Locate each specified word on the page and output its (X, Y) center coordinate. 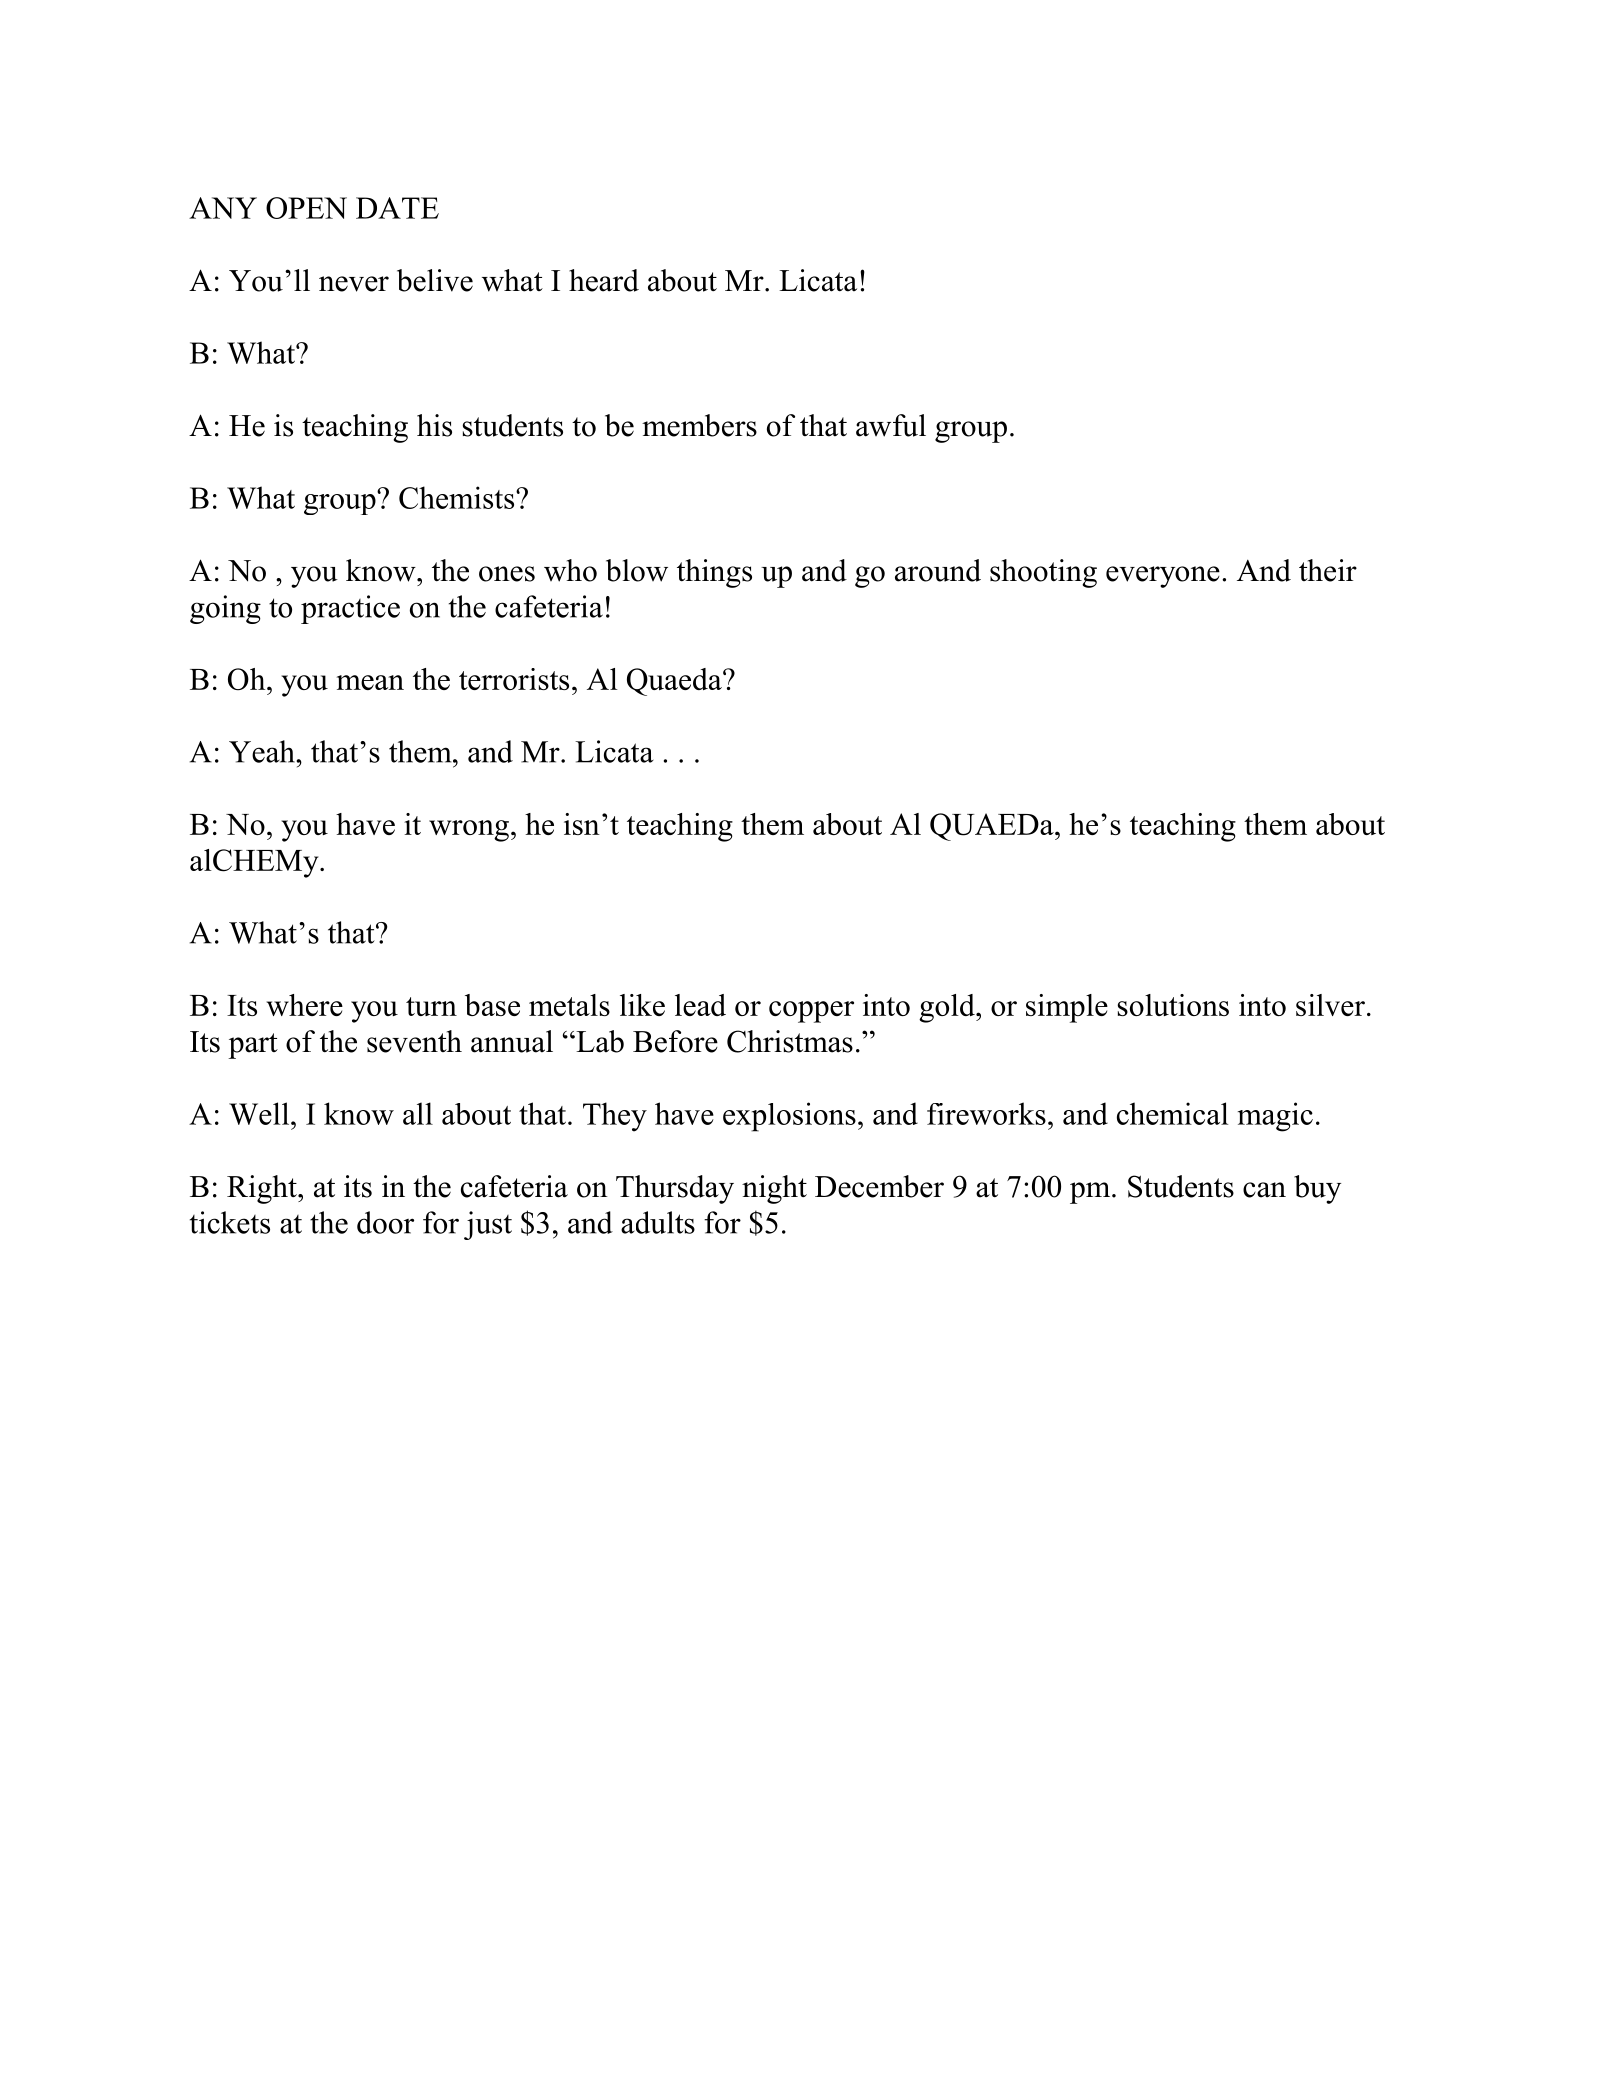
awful (891, 425)
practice (350, 609)
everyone (1163, 577)
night (774, 1189)
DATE (397, 208)
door (385, 1222)
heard (604, 280)
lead (700, 1005)
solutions (1173, 1005)
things (714, 573)
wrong (469, 831)
